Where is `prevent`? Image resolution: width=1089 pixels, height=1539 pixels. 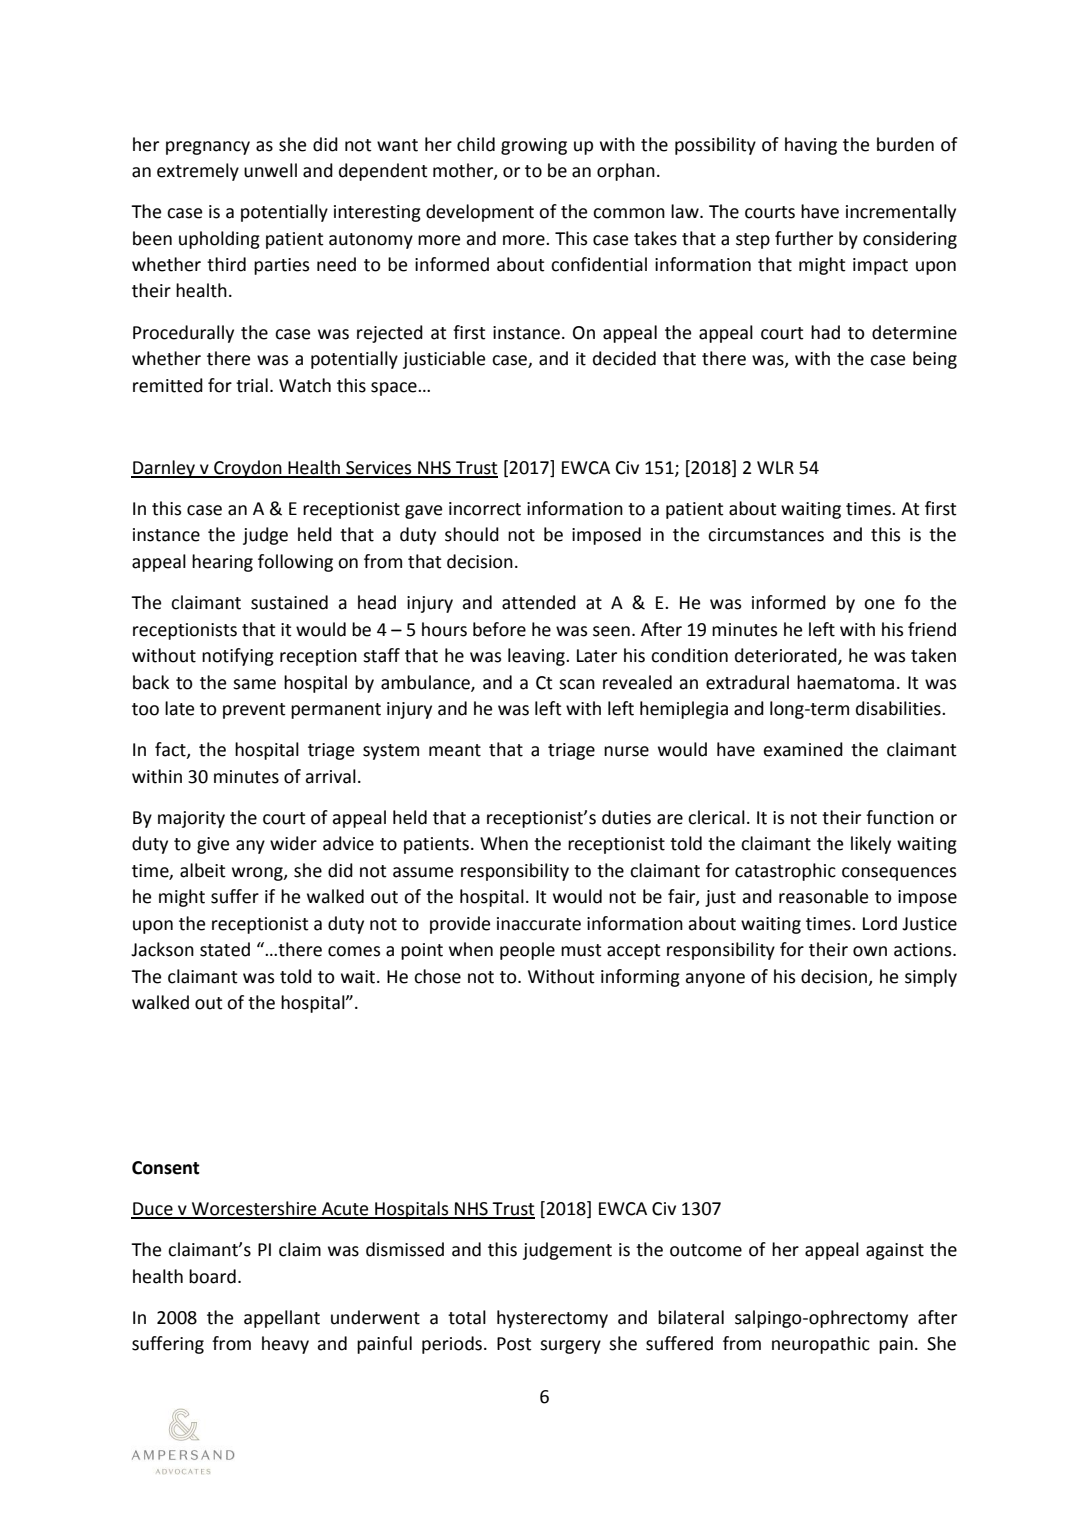 prevent is located at coordinates (254, 711).
